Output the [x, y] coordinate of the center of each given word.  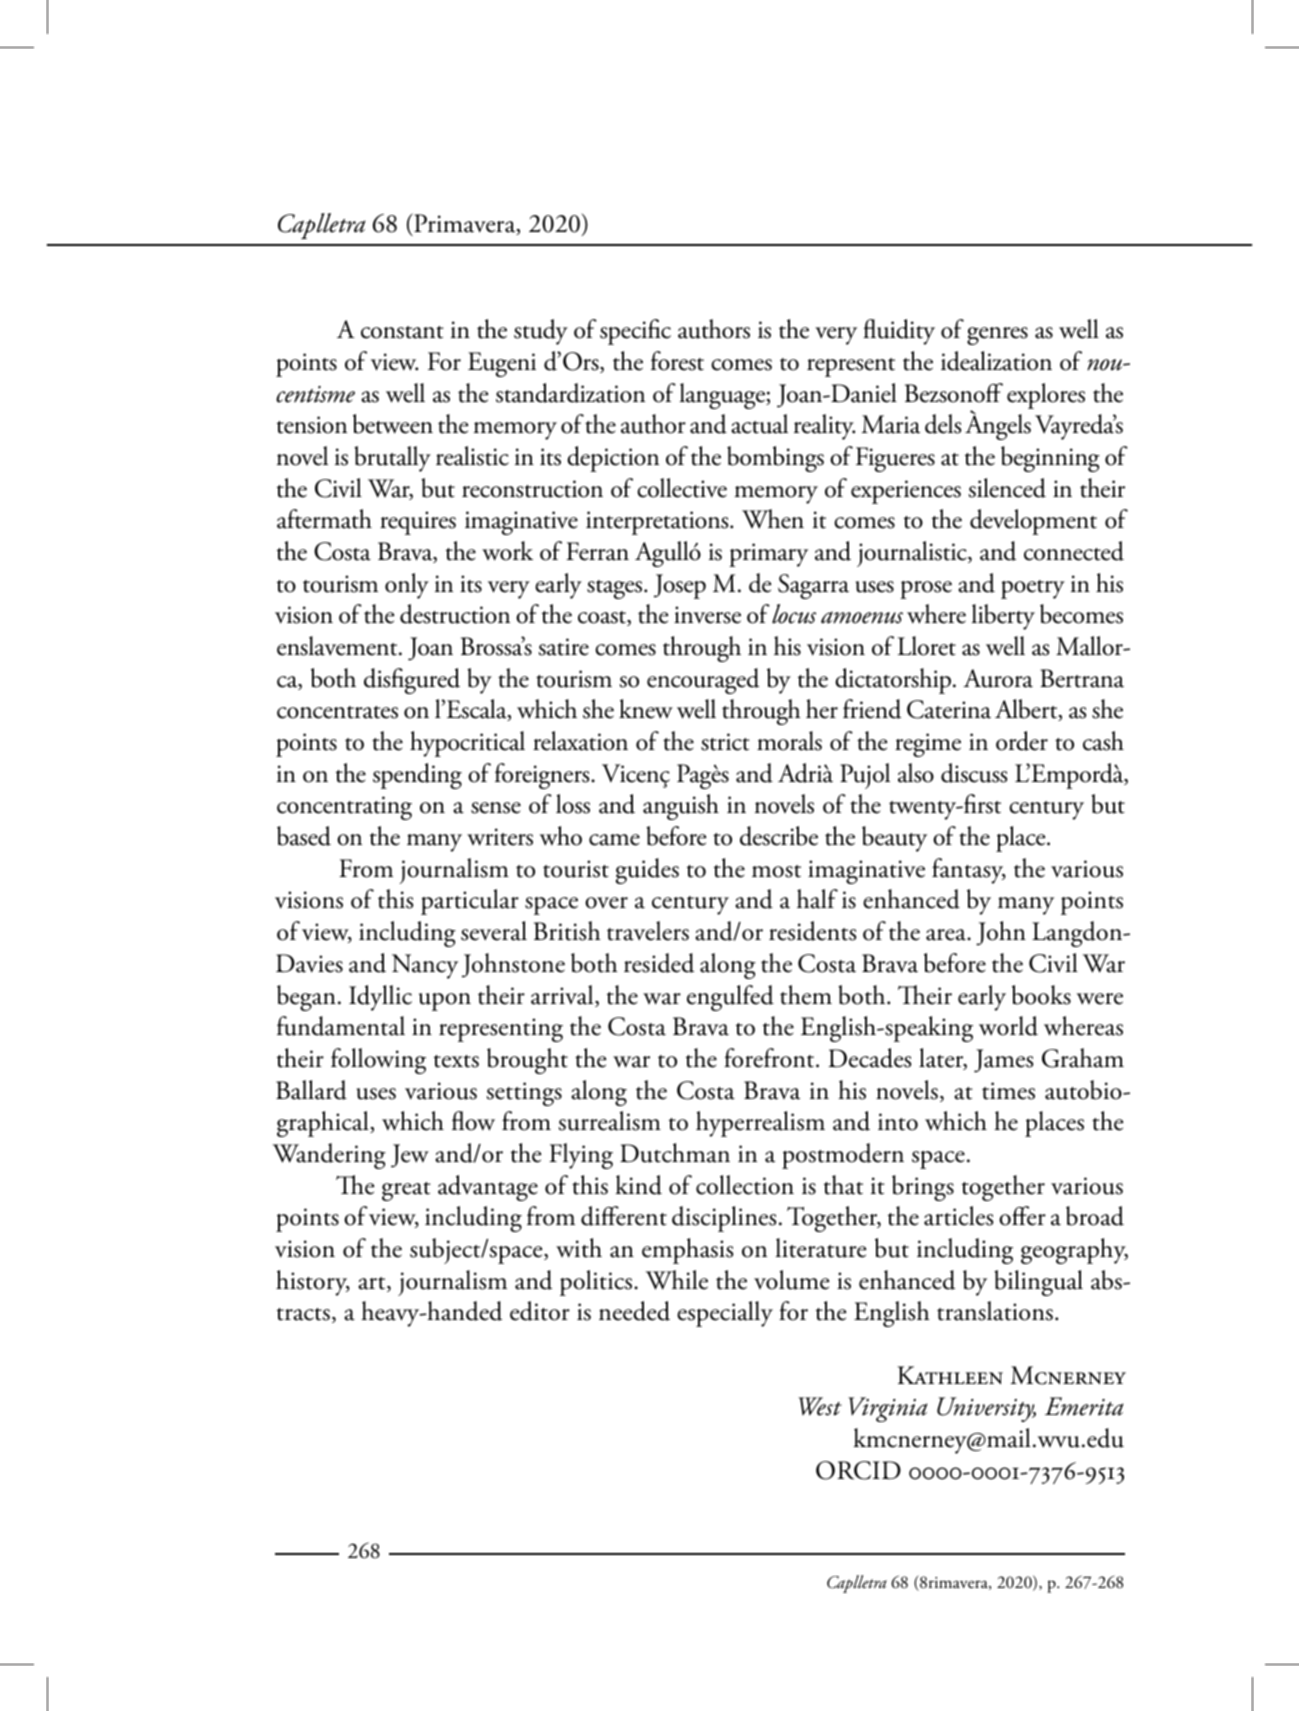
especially [725, 1314]
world [1008, 1026]
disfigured [412, 681]
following [378, 1061]
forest [677, 361]
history [313, 1283]
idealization [996, 361]
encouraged [703, 681]
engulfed [730, 998]
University [986, 1409]
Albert [1027, 710]
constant [402, 332]
